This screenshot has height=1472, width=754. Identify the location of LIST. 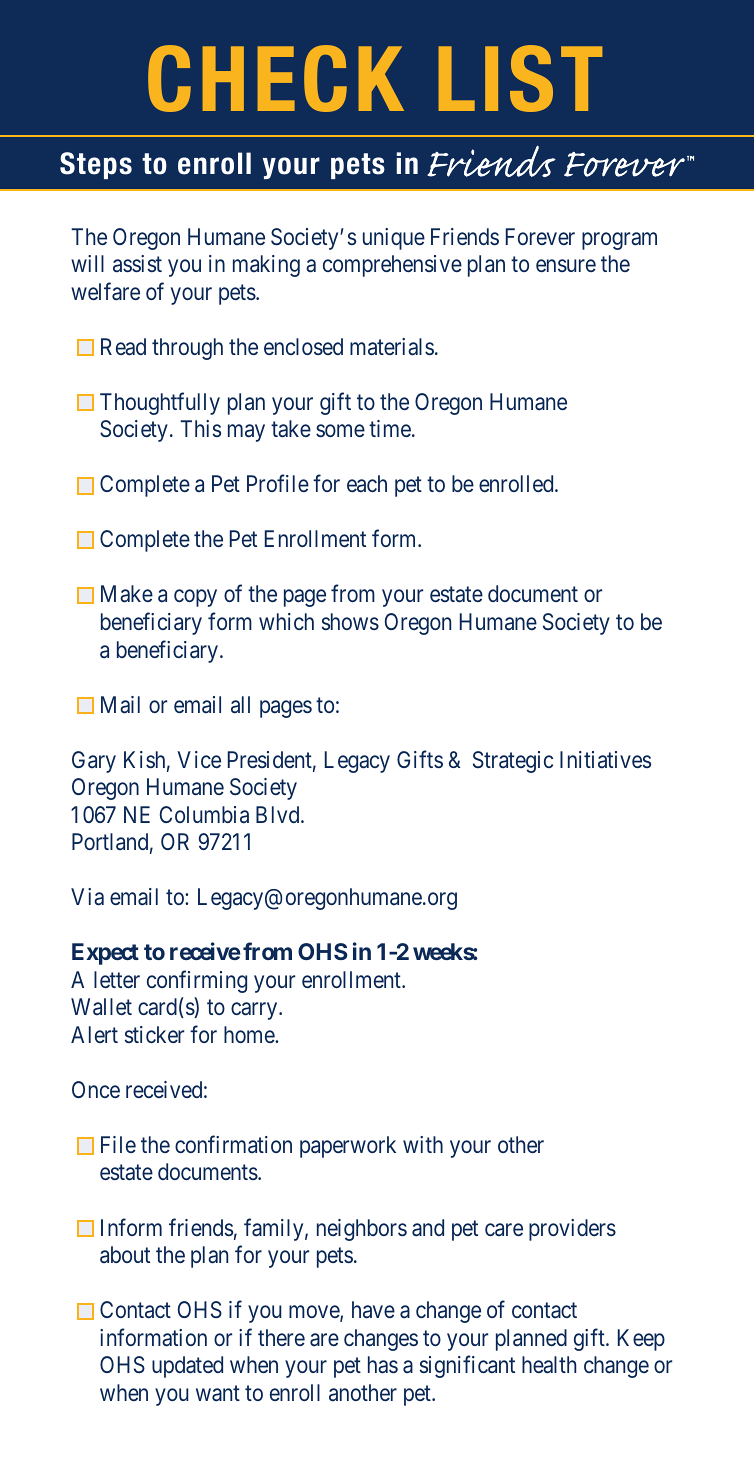
(520, 78).
